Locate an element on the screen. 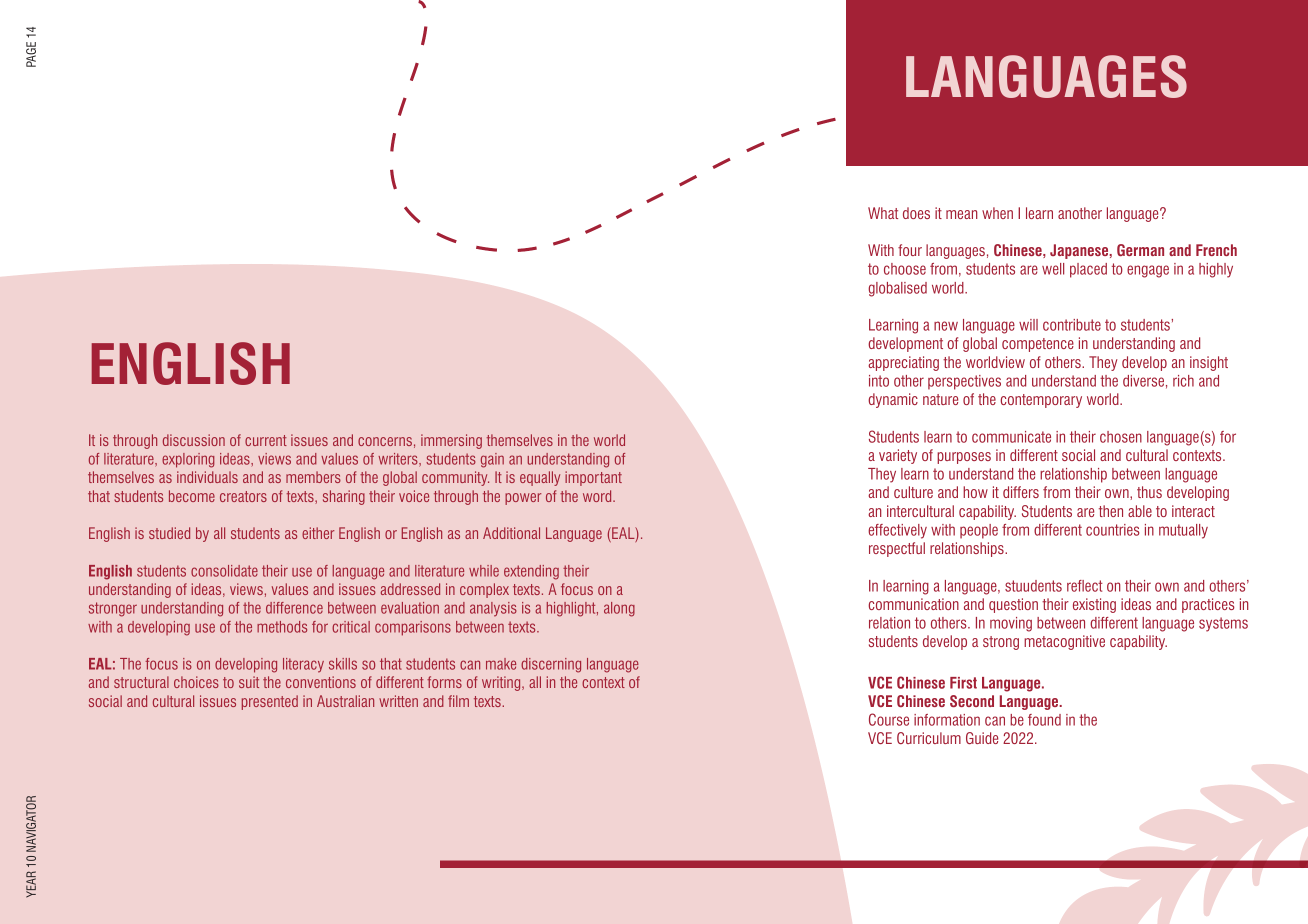  new is located at coordinates (946, 326).
